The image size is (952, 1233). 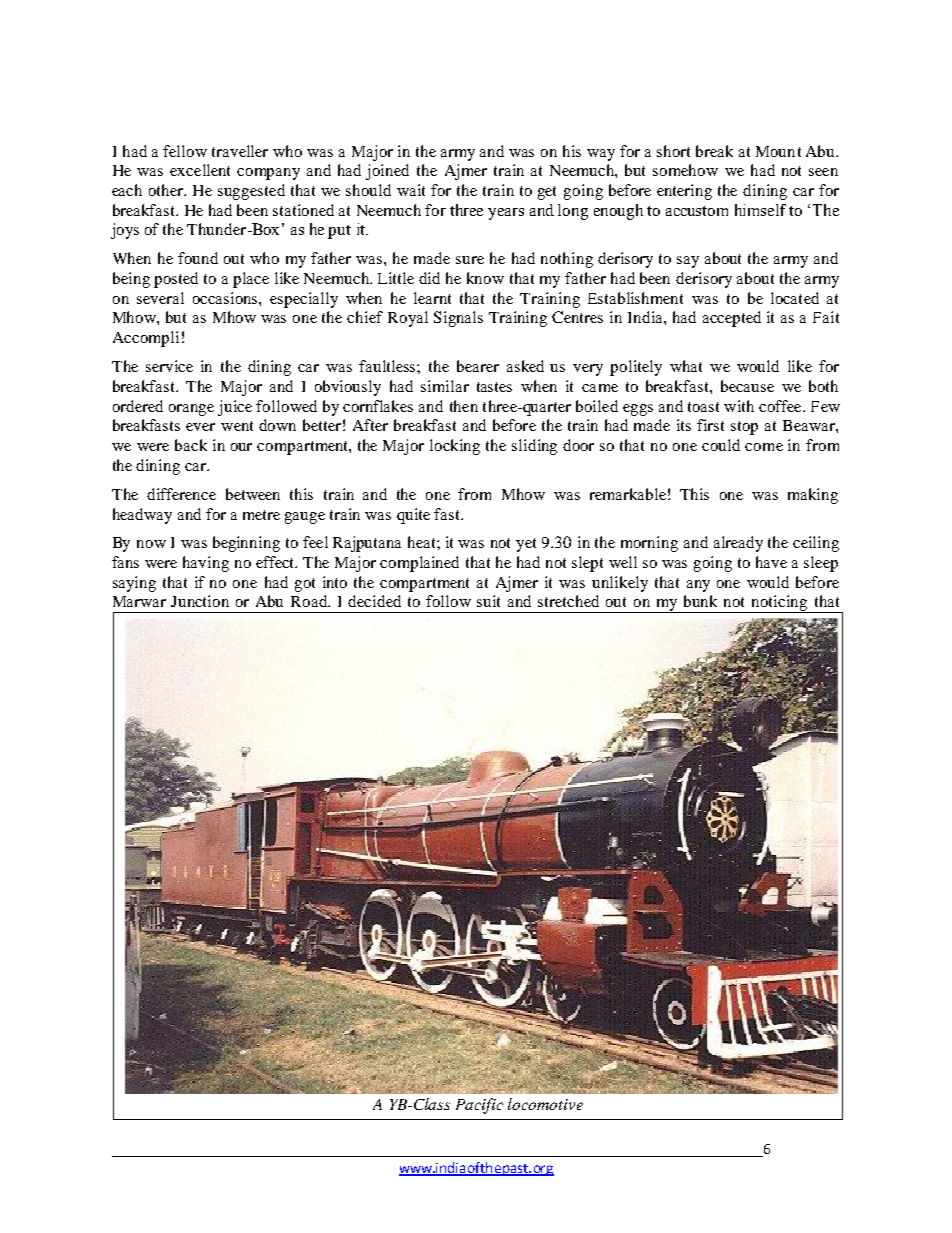 What do you see at coordinates (545, 1104) in the screenshot?
I see `locomotive` at bounding box center [545, 1104].
